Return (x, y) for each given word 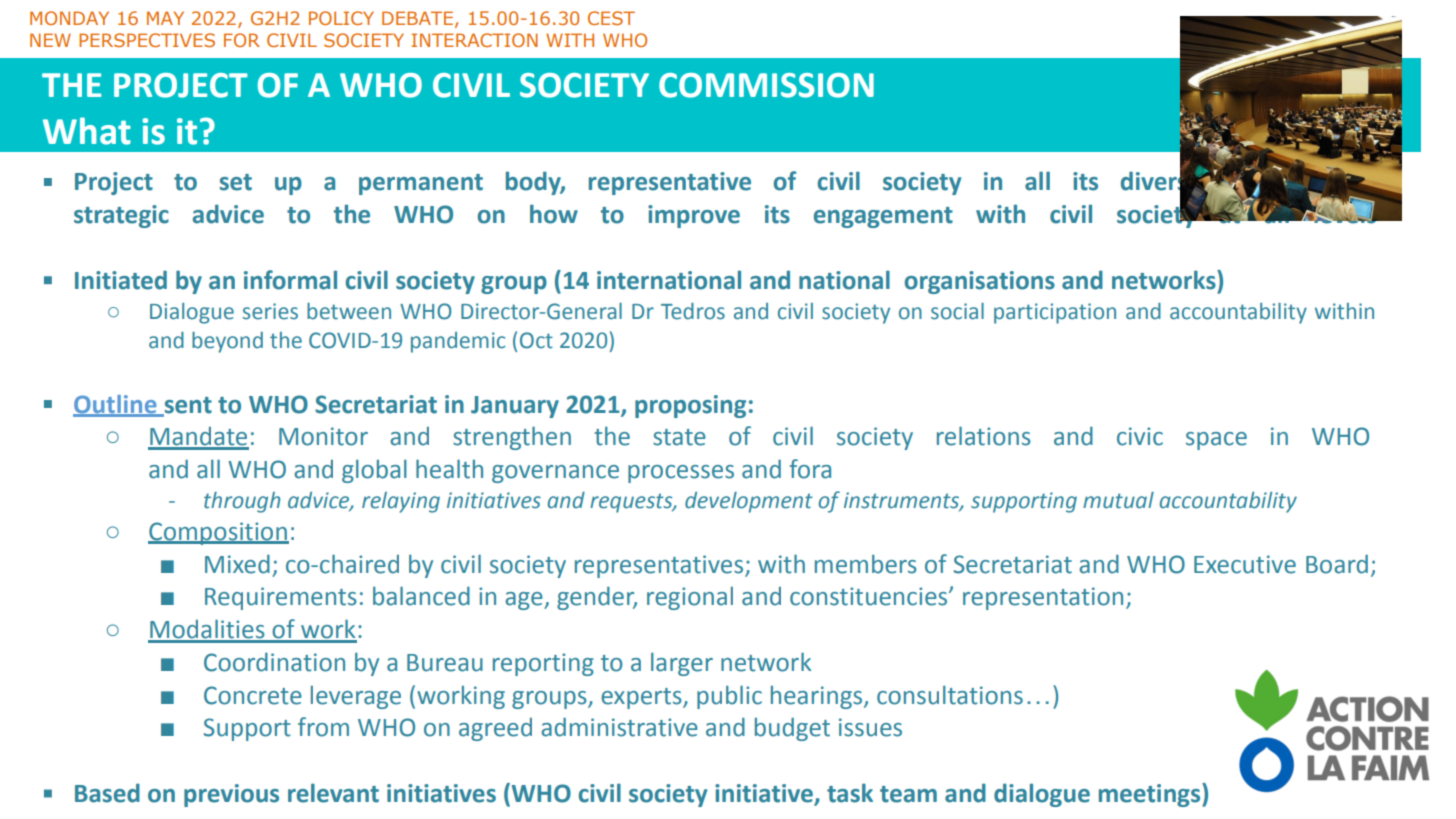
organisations (980, 282)
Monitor (323, 436)
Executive (1245, 564)
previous (231, 795)
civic (1140, 436)
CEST (611, 18)
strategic (121, 216)
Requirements (281, 598)
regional (690, 598)
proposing (690, 406)
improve (694, 216)
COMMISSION (766, 85)
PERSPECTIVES (147, 40)
